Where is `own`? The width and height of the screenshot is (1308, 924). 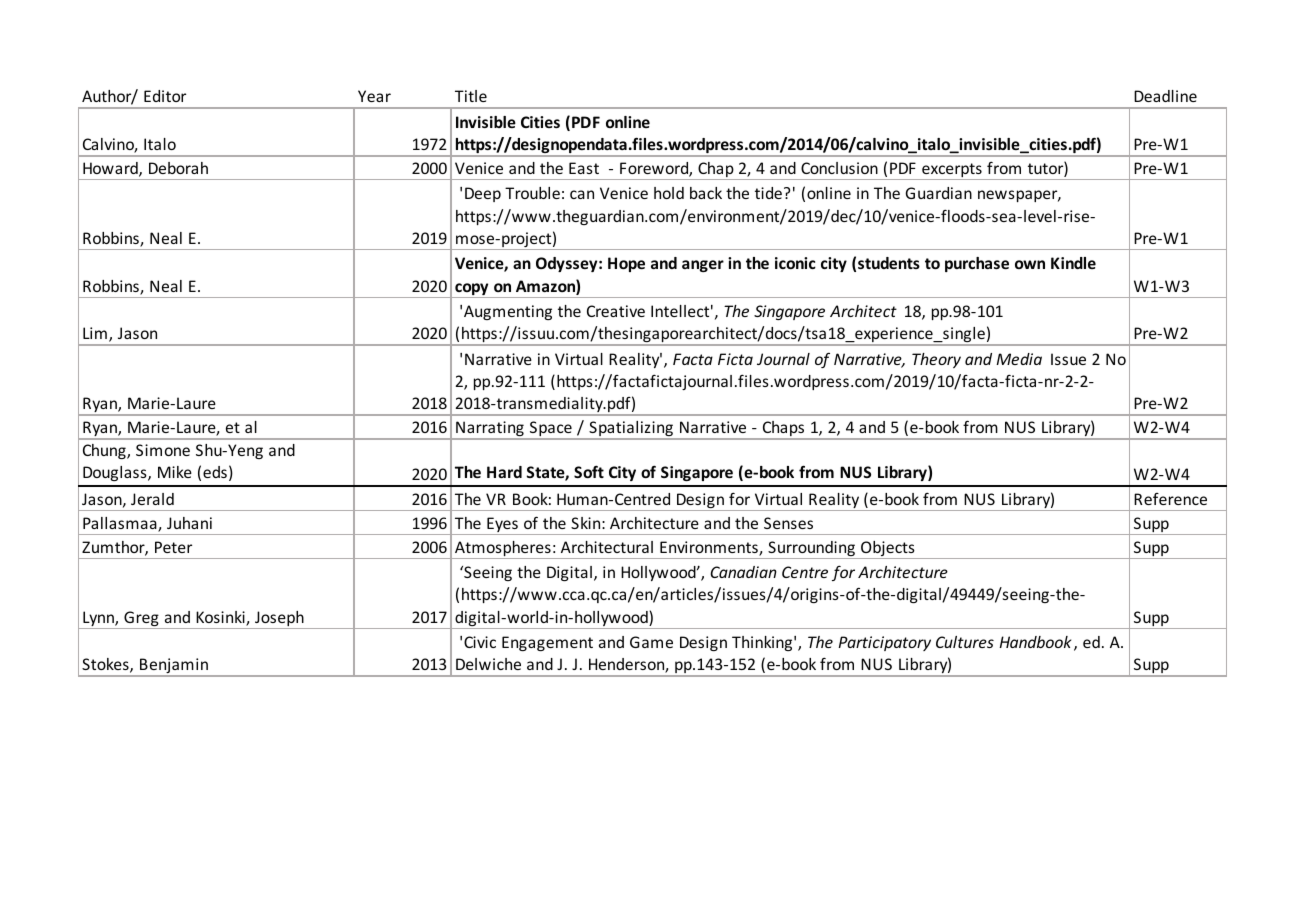 own is located at coordinates (1030, 264).
